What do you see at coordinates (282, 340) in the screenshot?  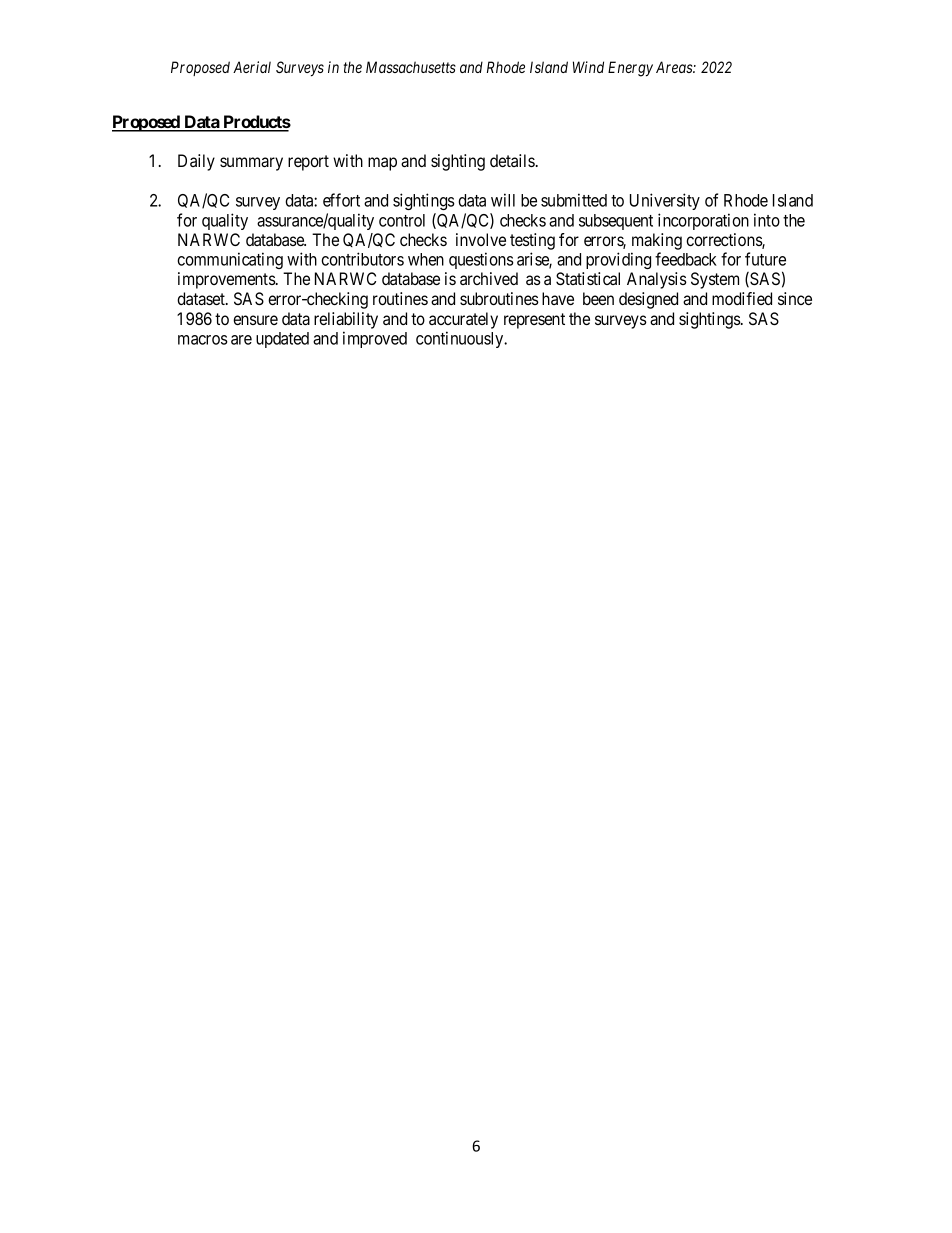 I see `updated` at bounding box center [282, 340].
